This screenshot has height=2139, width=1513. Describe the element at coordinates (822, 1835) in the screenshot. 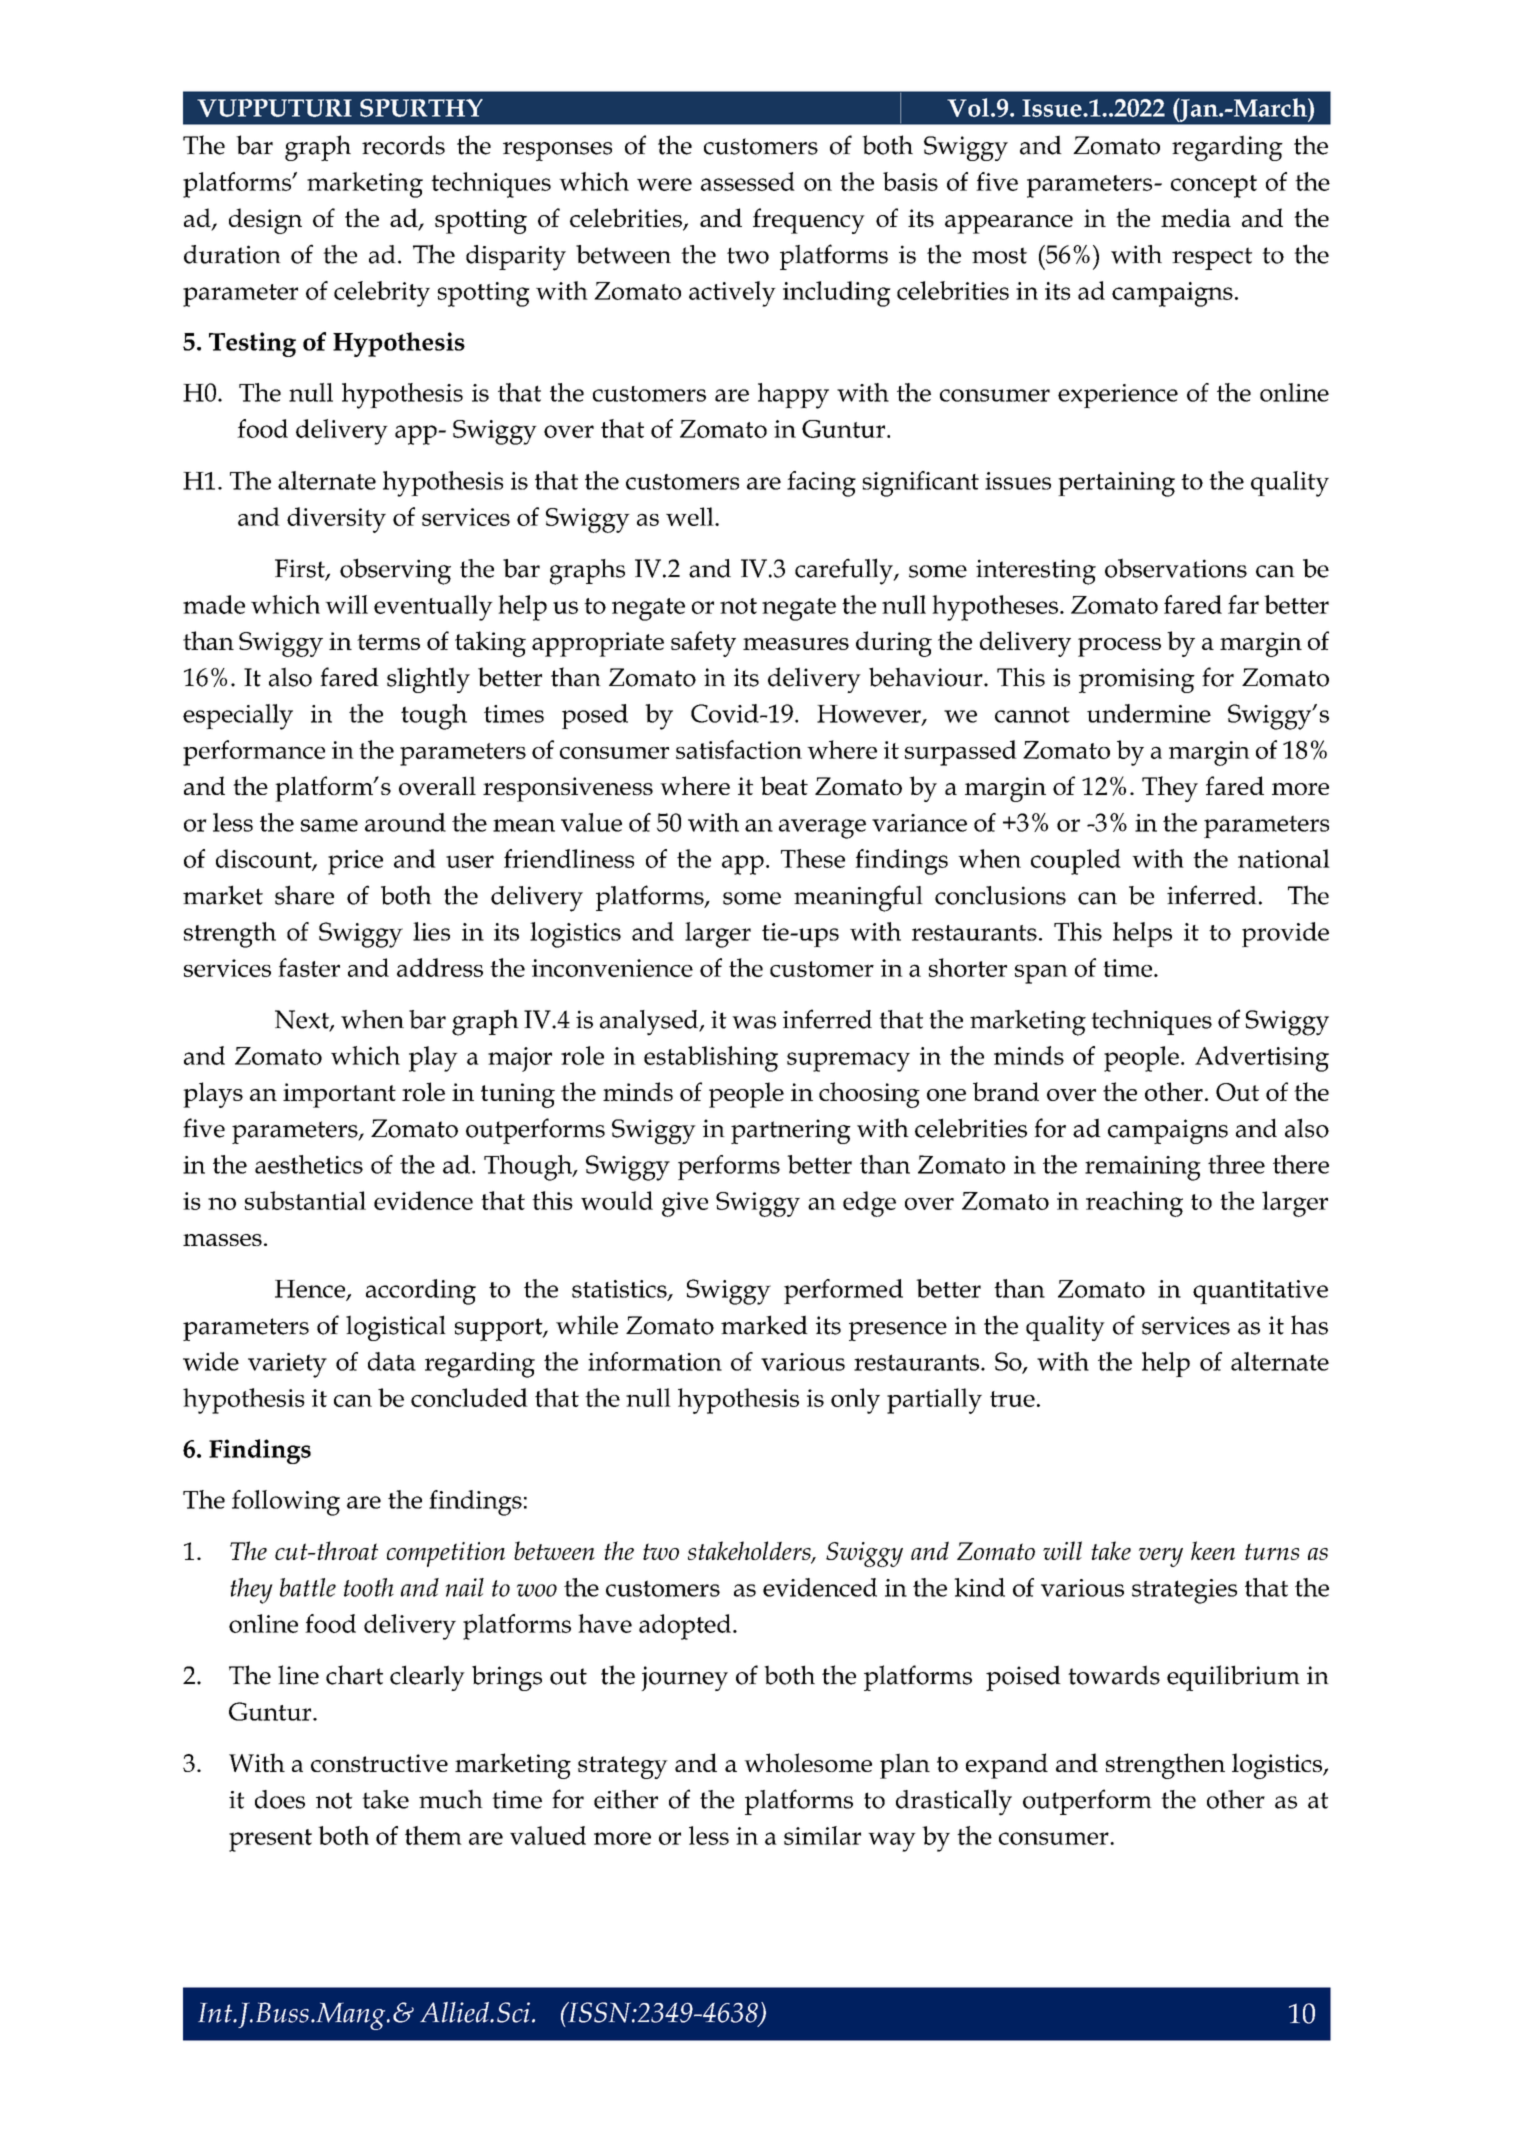

I see `similar` at that location.
